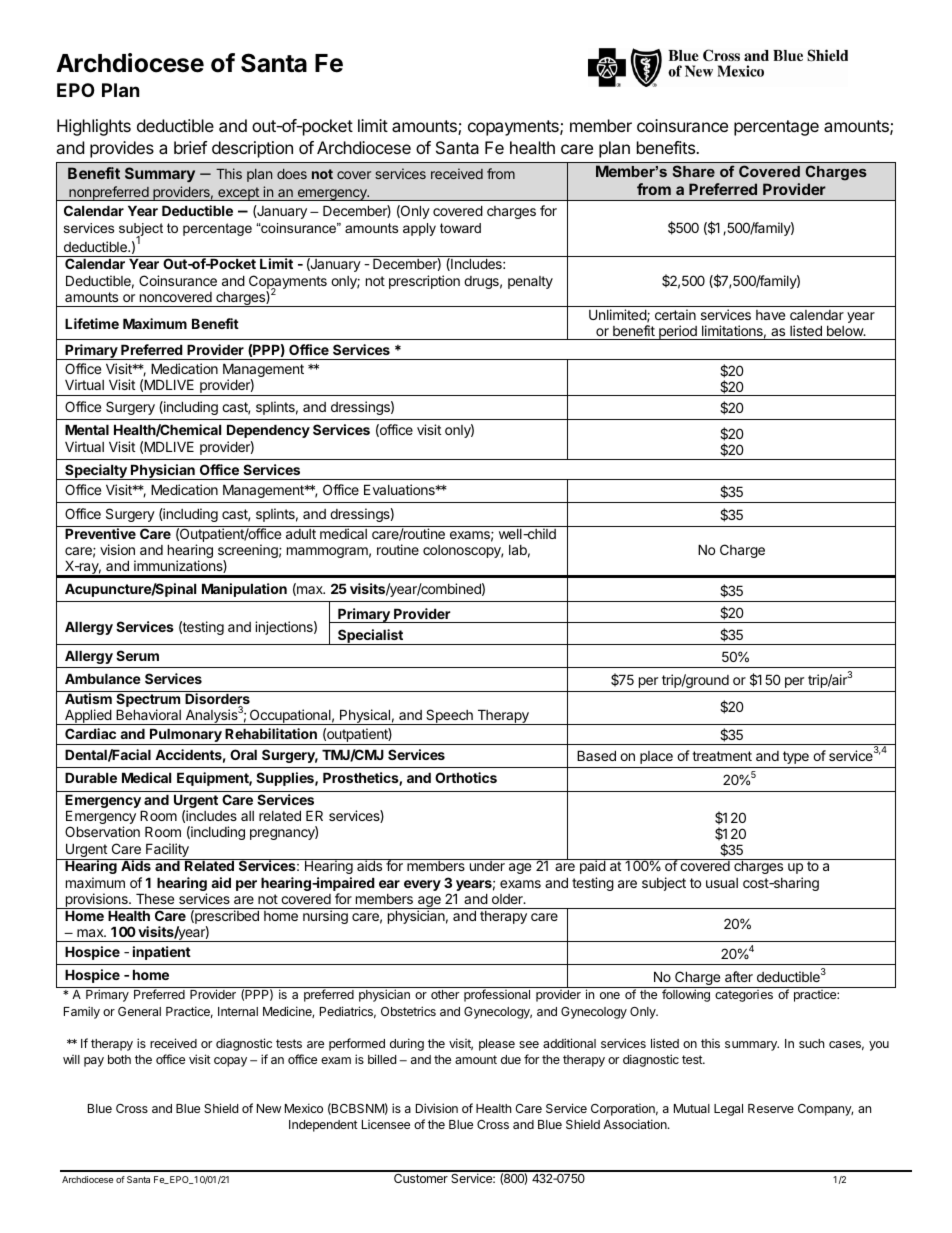 This document has height=1233, width=952. Describe the element at coordinates (119, 1059) in the document. I see `both` at that location.
